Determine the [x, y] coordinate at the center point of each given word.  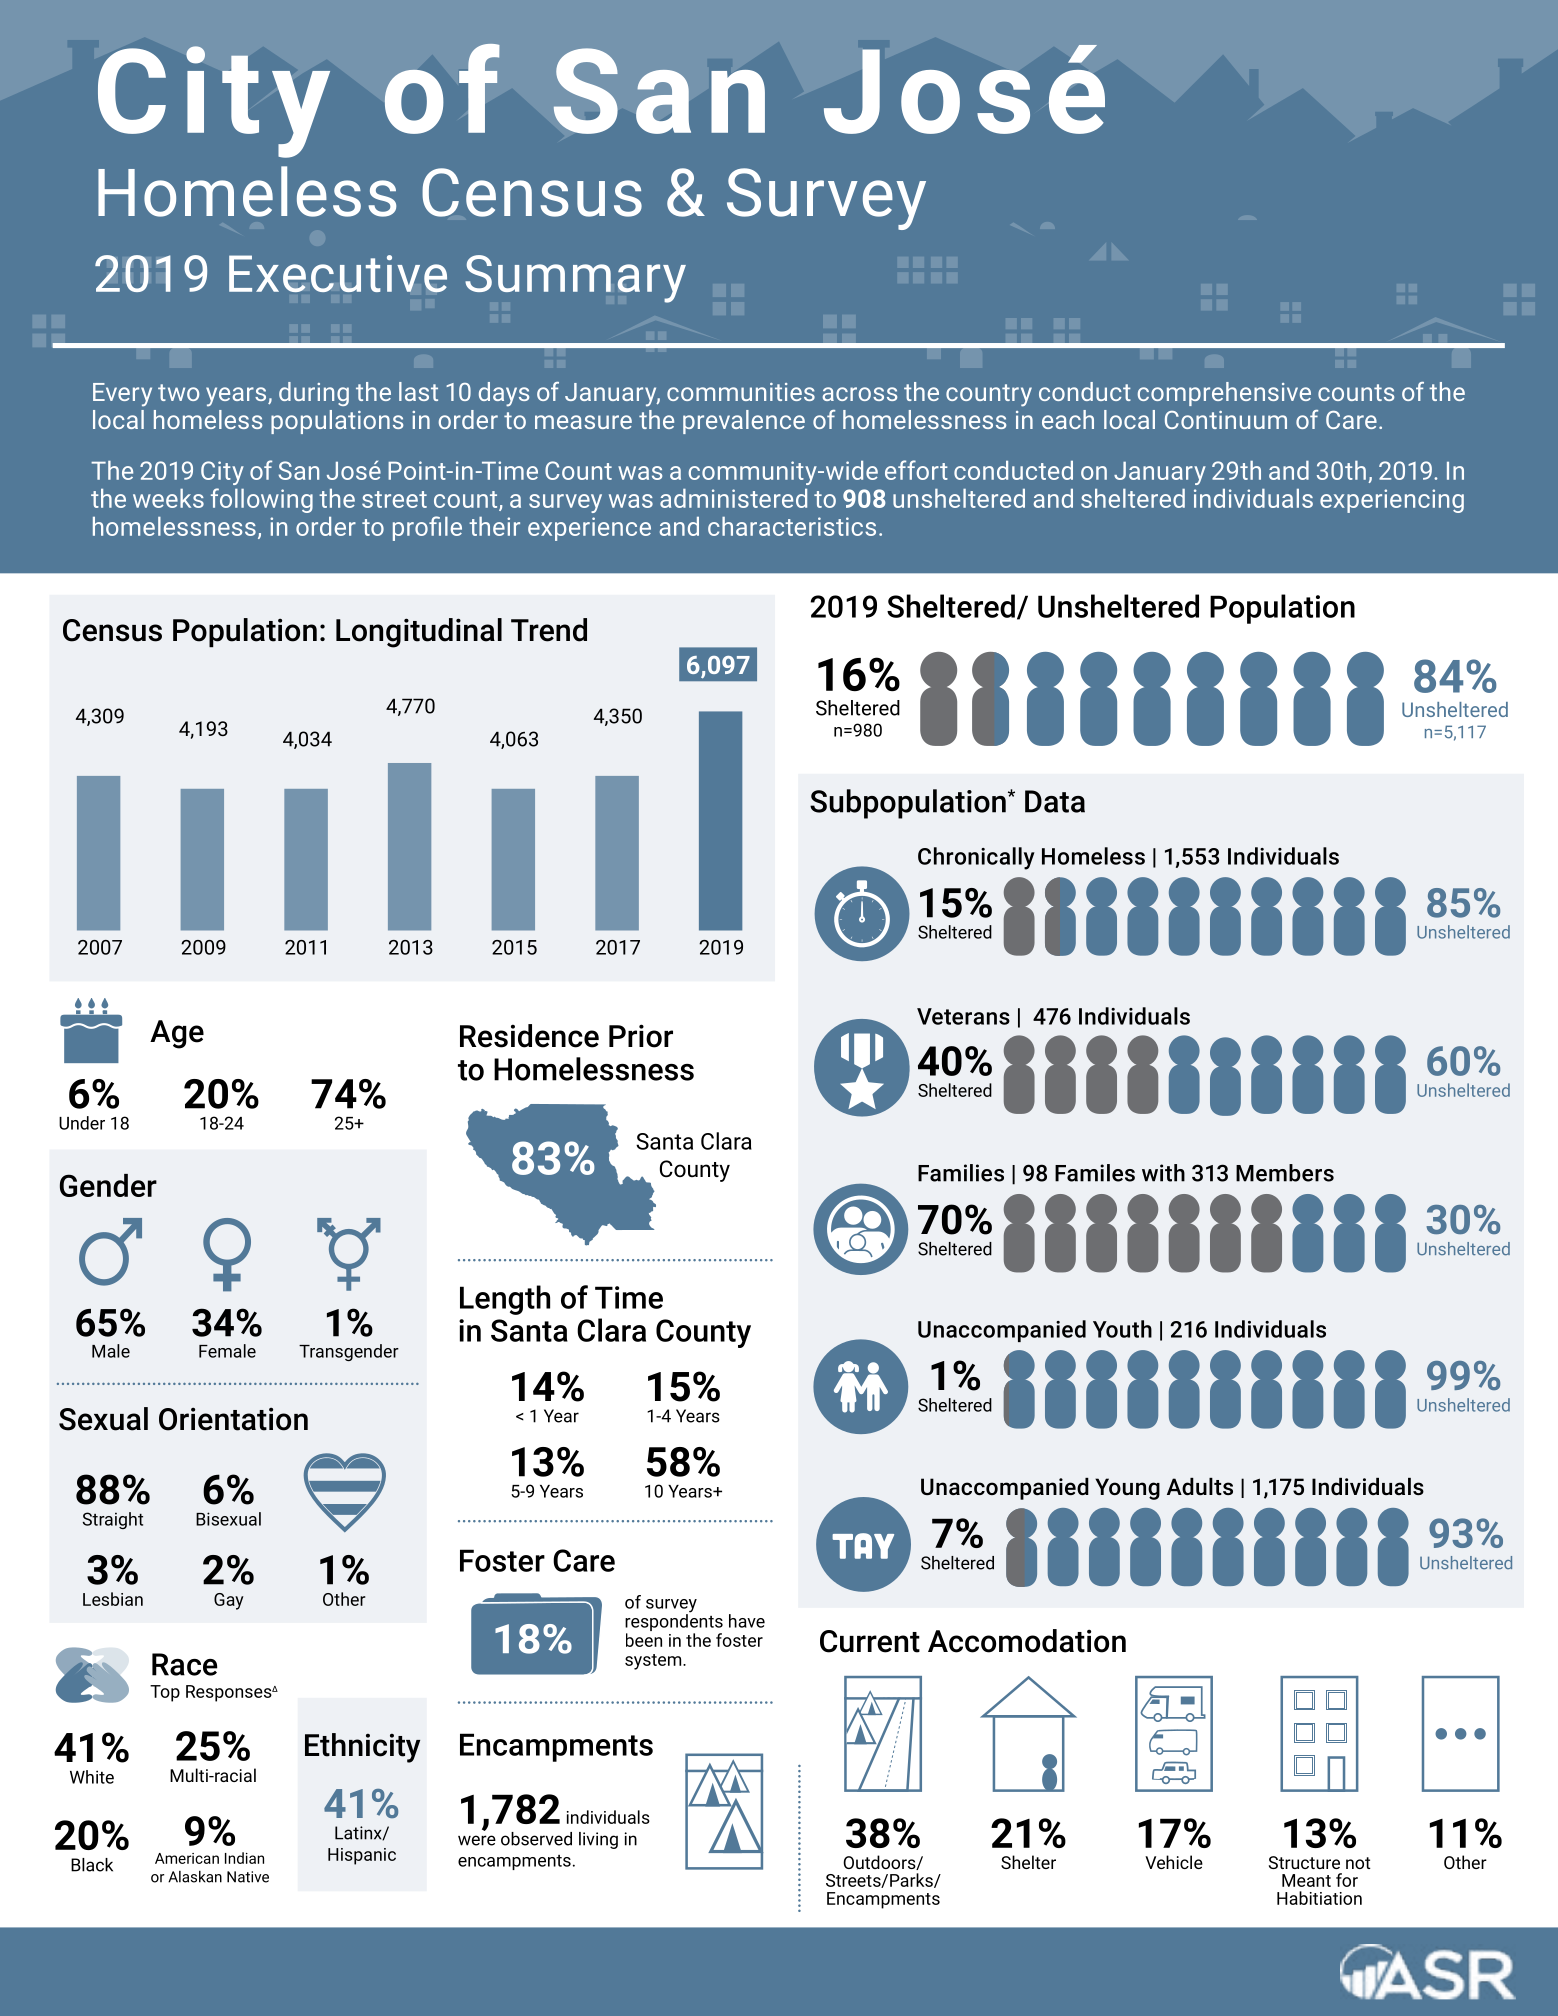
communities [741, 392]
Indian [244, 1858]
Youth [1122, 1329]
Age [177, 1034]
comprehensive [1224, 394]
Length [505, 1300]
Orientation [233, 1419]
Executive [338, 274]
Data [1055, 801]
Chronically [976, 858]
